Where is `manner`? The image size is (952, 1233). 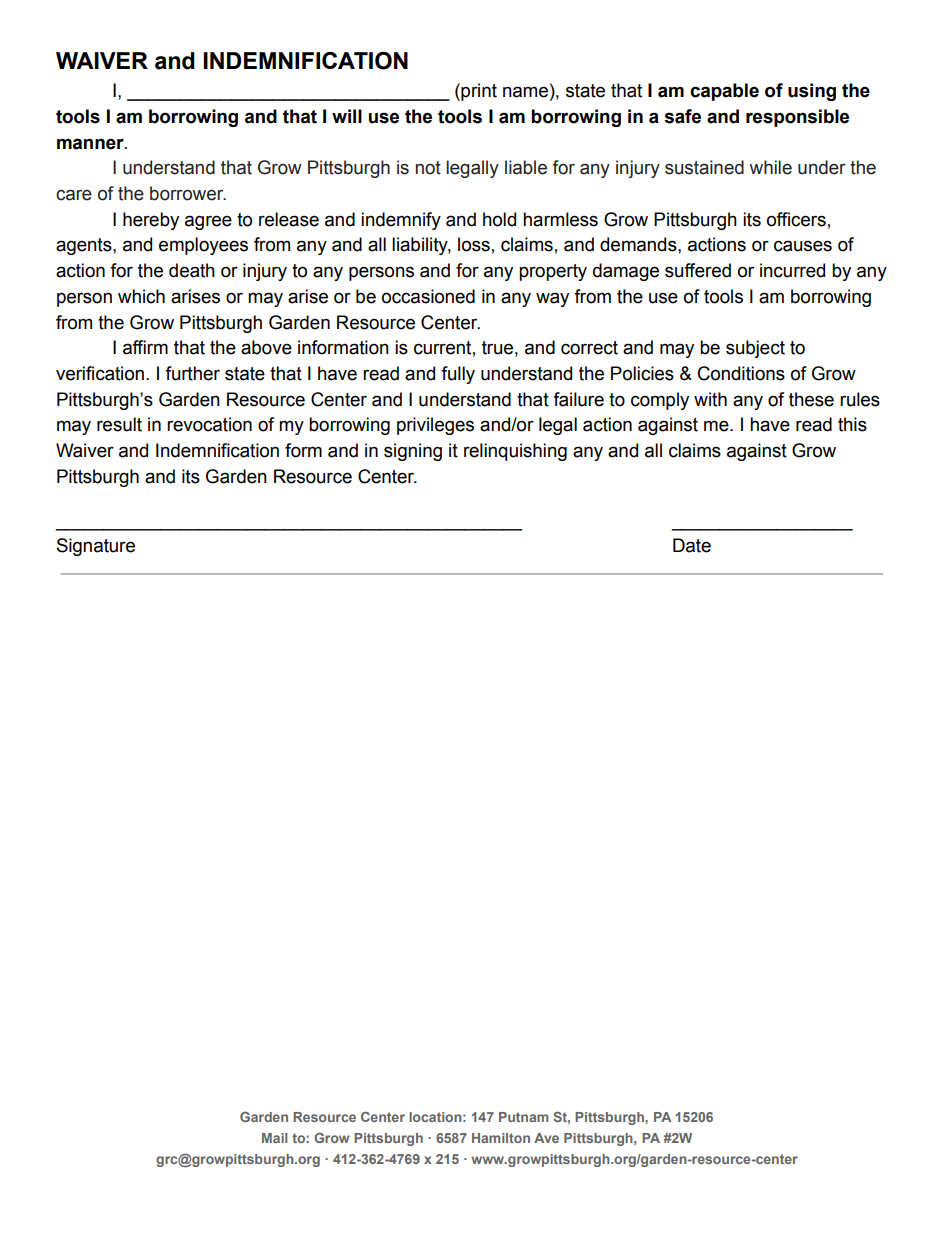
manner is located at coordinates (91, 144).
